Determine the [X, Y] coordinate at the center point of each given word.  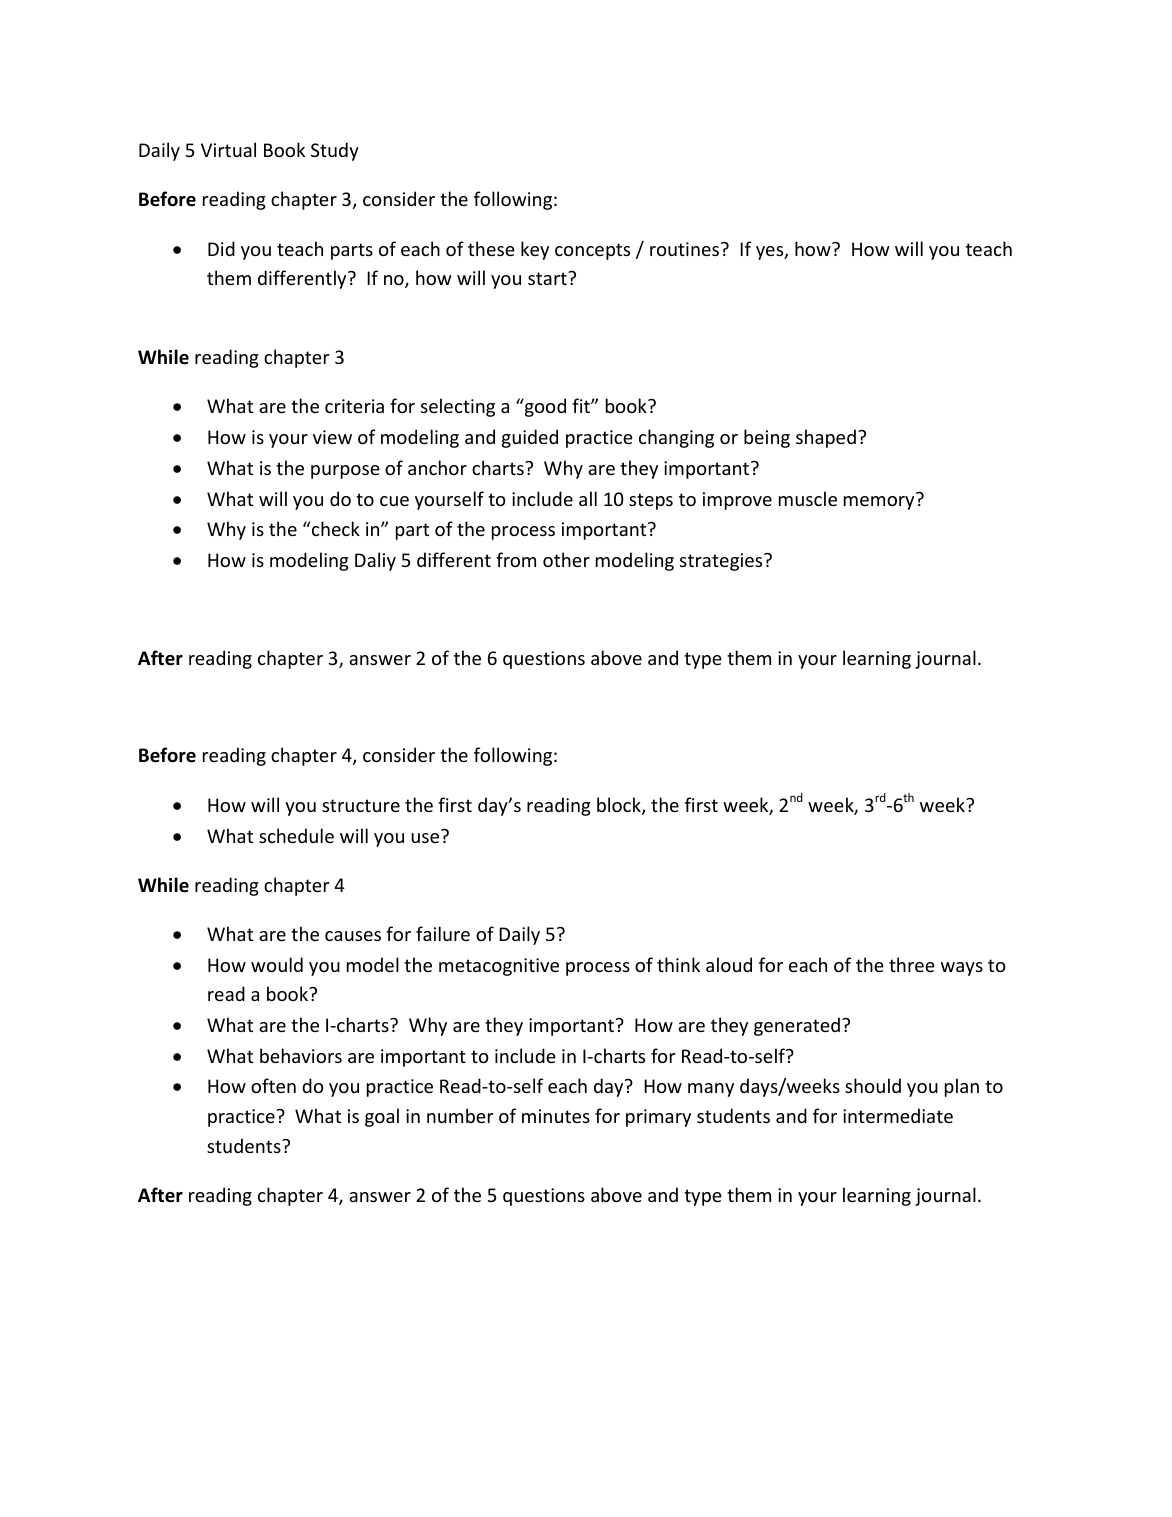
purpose [345, 472]
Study [335, 151]
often [273, 1085]
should [873, 1085]
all [588, 498]
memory [879, 503]
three [912, 964]
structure [361, 805]
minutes [556, 1116]
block [620, 806]
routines [686, 249]
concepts [592, 251]
